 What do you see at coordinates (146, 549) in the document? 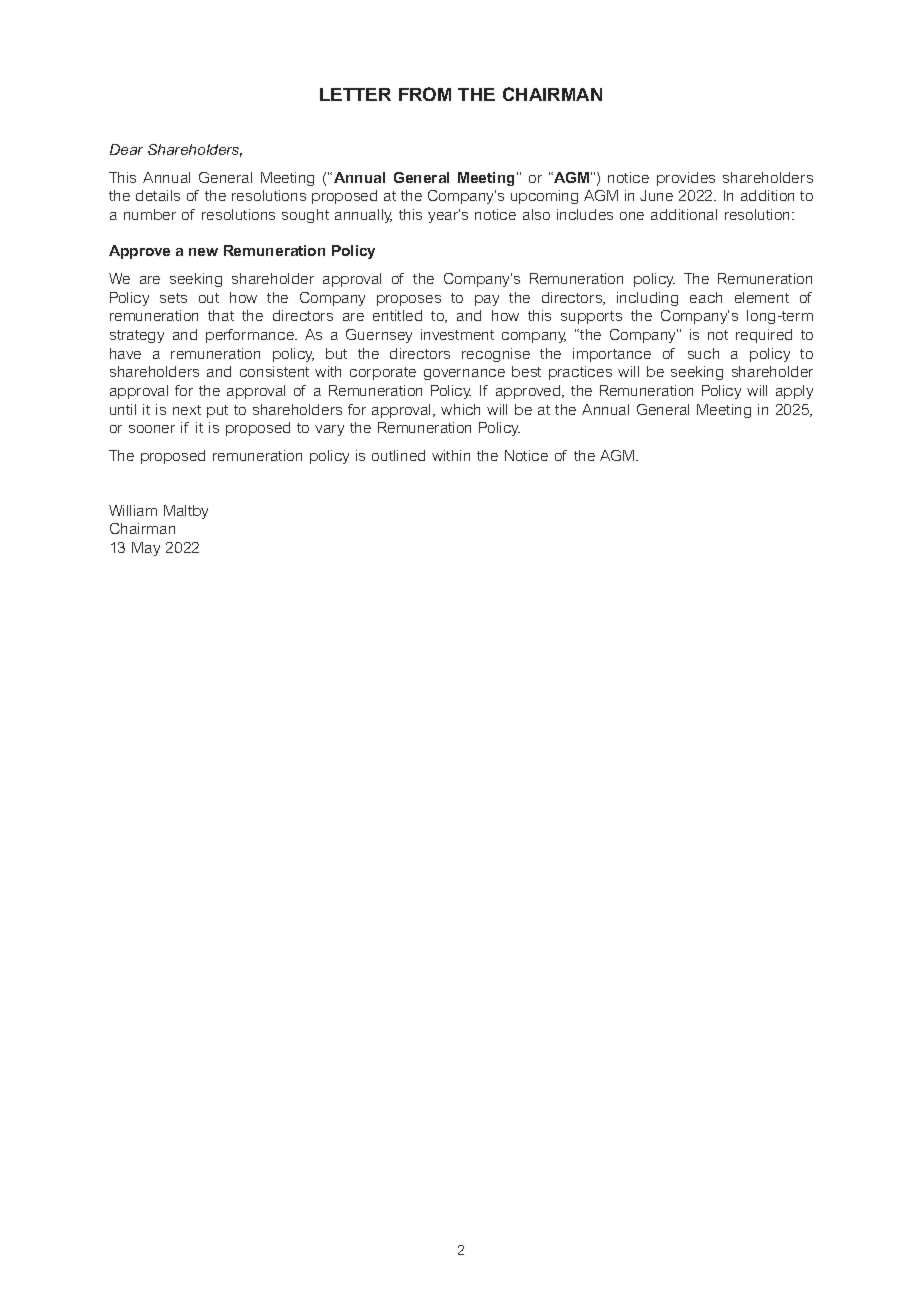
I see `May` at bounding box center [146, 549].
